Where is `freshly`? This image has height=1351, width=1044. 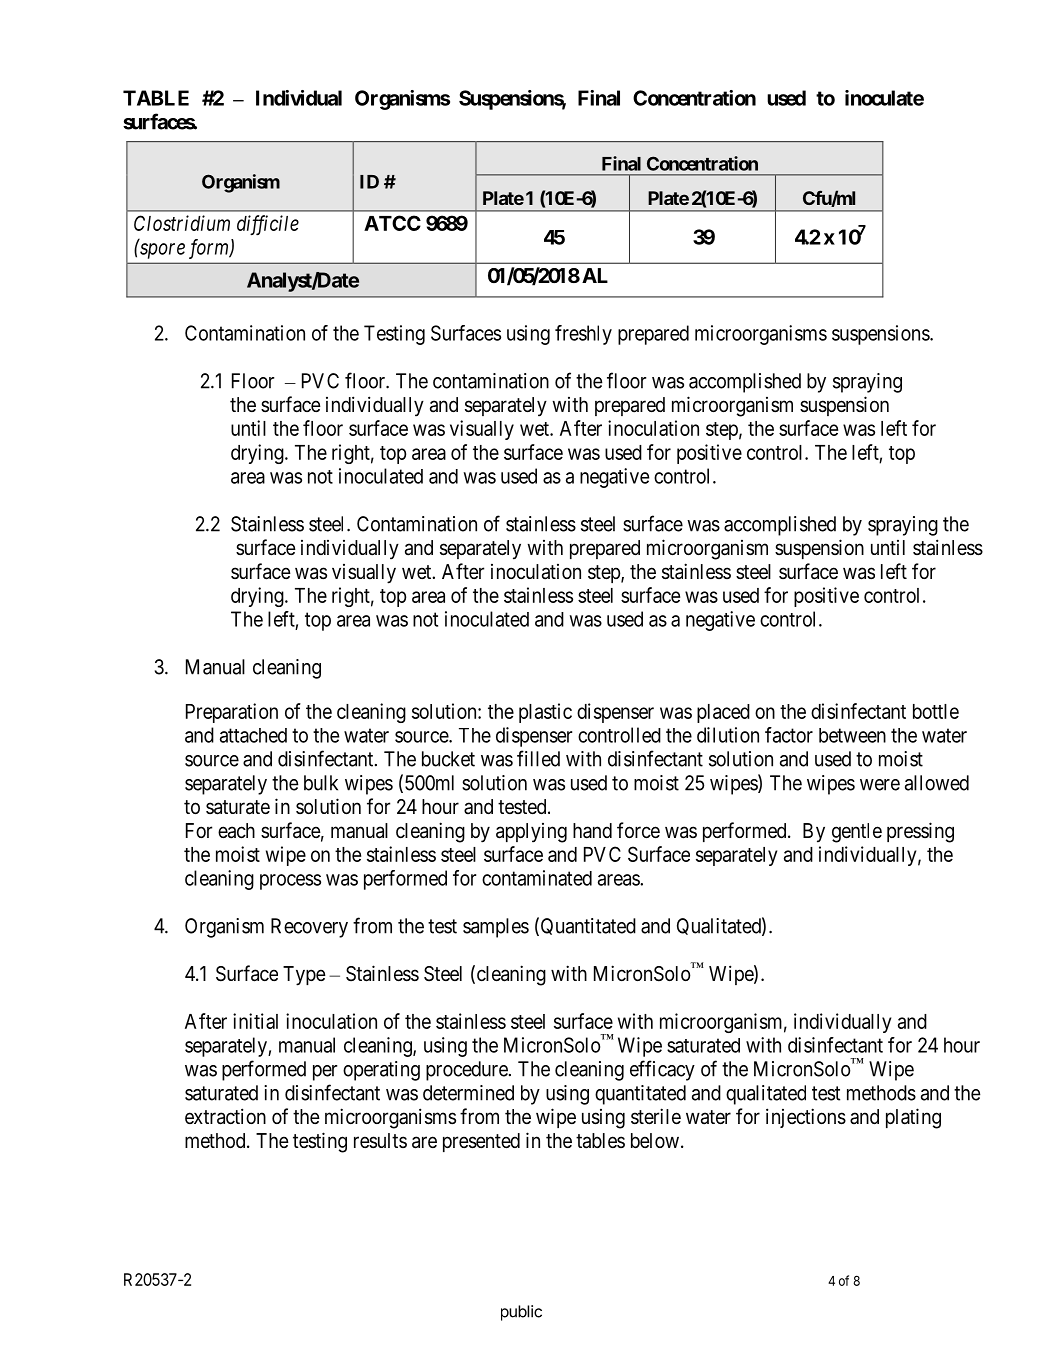 freshly is located at coordinates (583, 335).
